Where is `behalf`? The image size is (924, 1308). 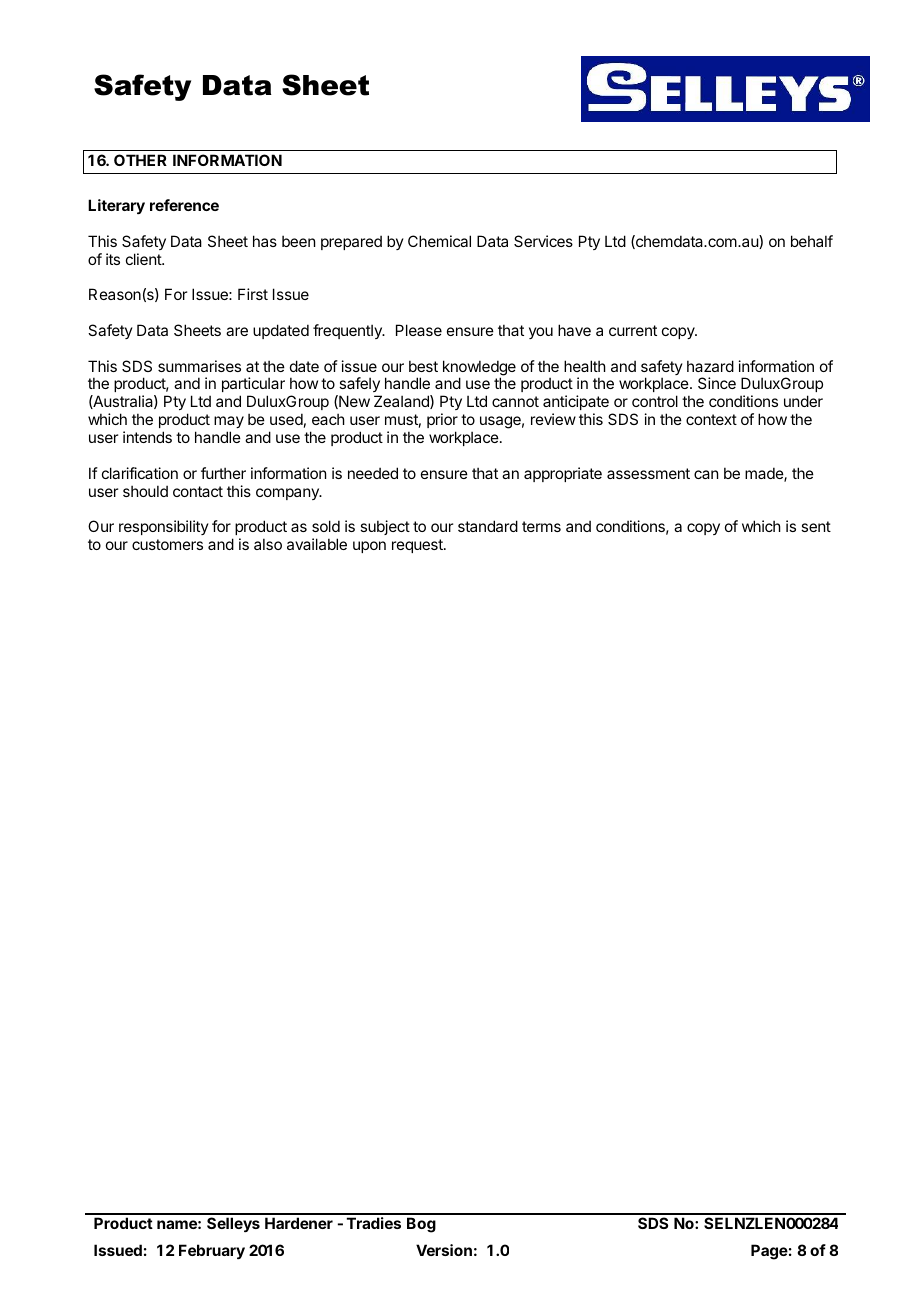
behalf is located at coordinates (812, 241).
